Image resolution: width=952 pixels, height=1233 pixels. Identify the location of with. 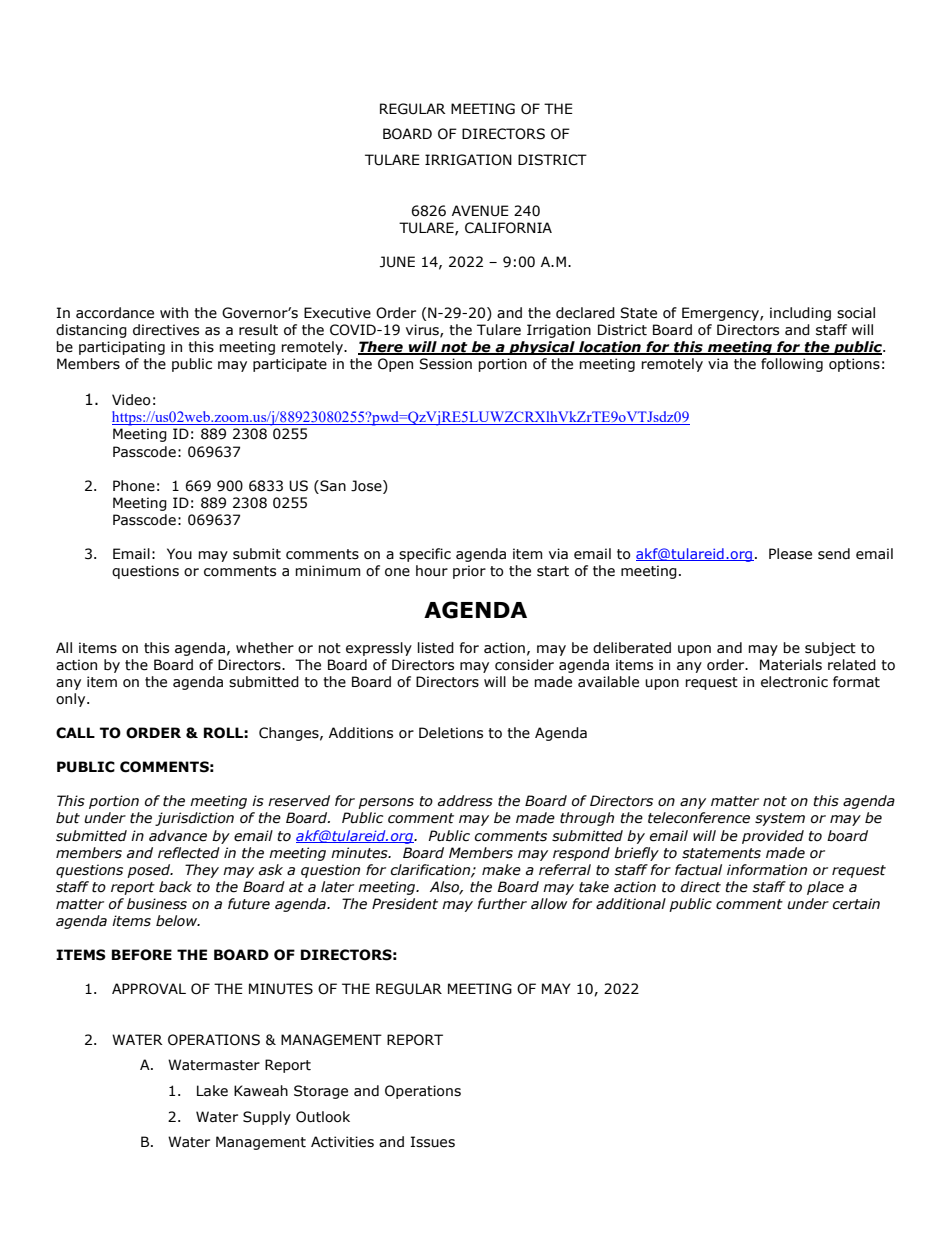
(174, 313).
